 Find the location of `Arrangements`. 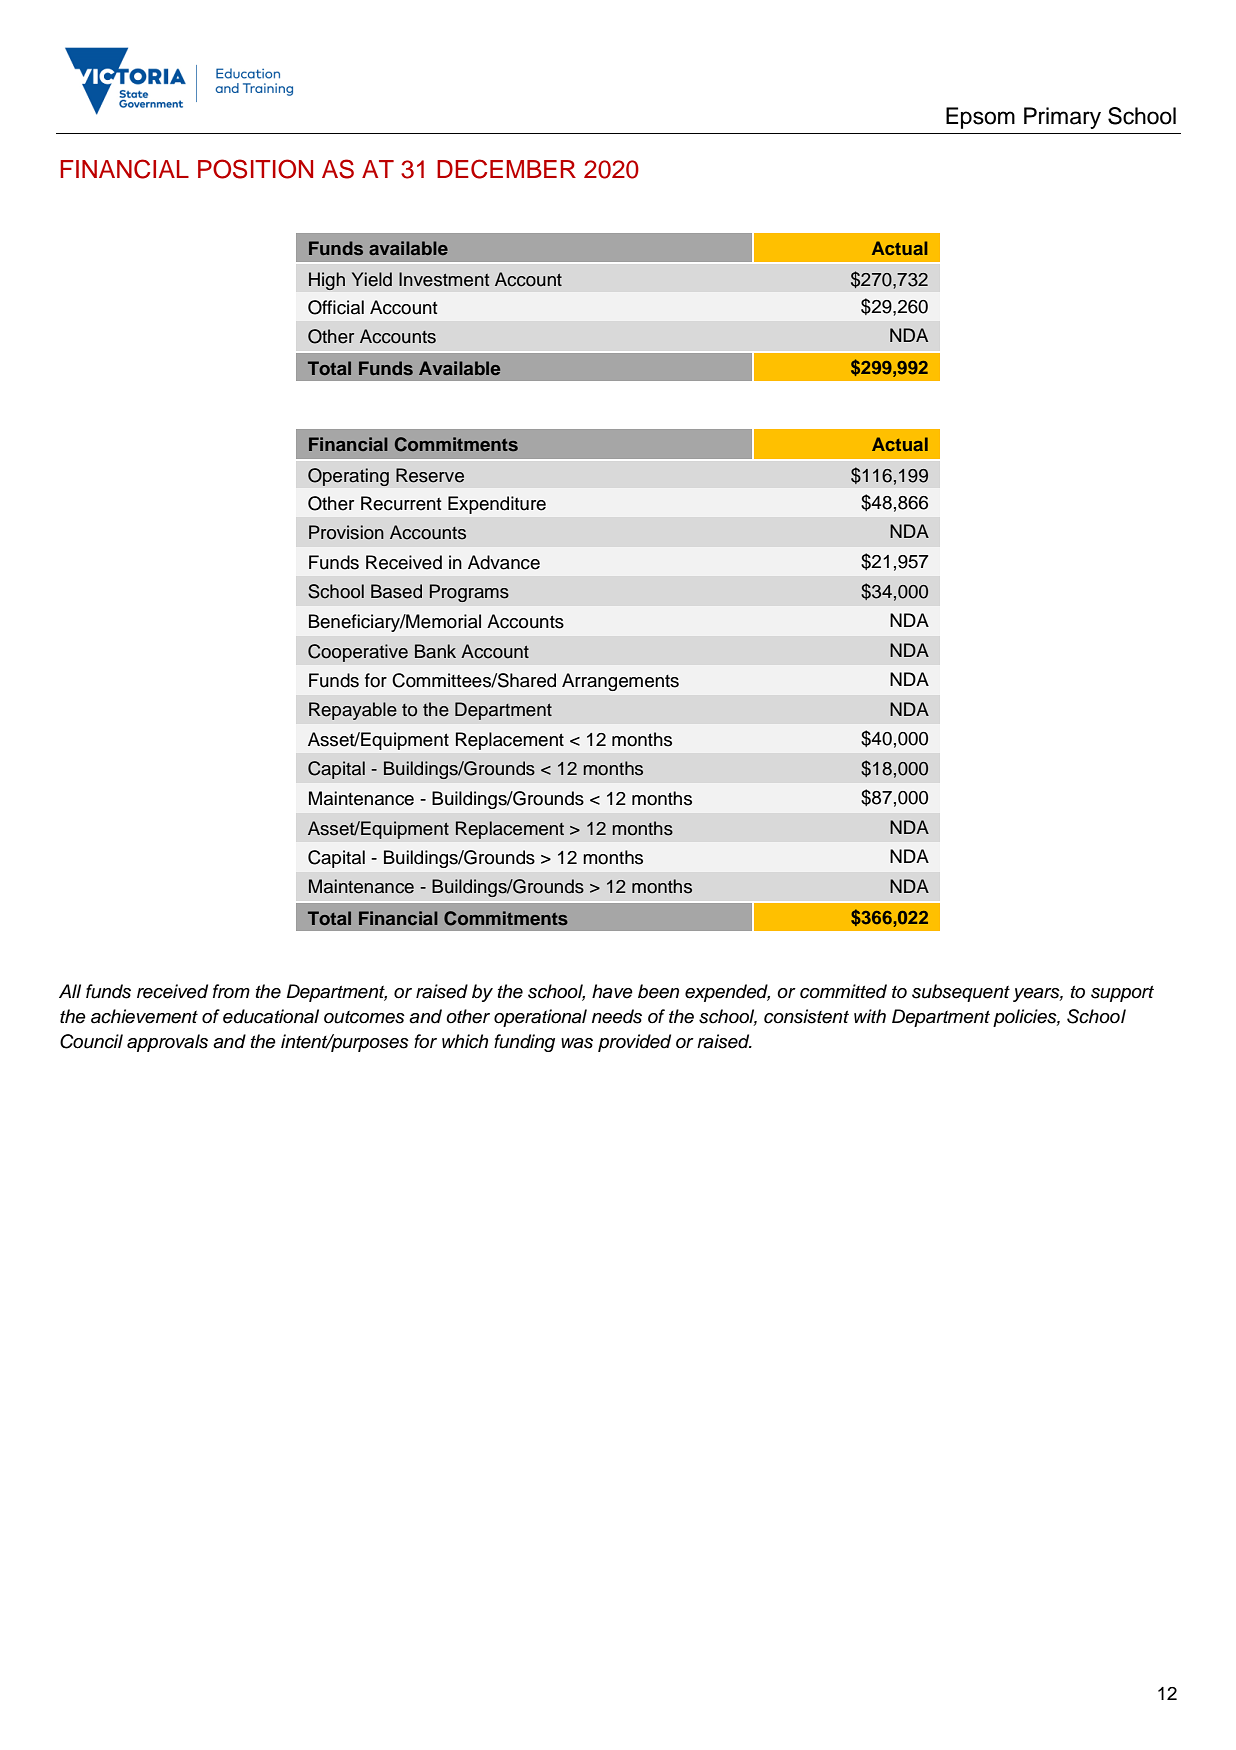

Arrangements is located at coordinates (620, 682).
